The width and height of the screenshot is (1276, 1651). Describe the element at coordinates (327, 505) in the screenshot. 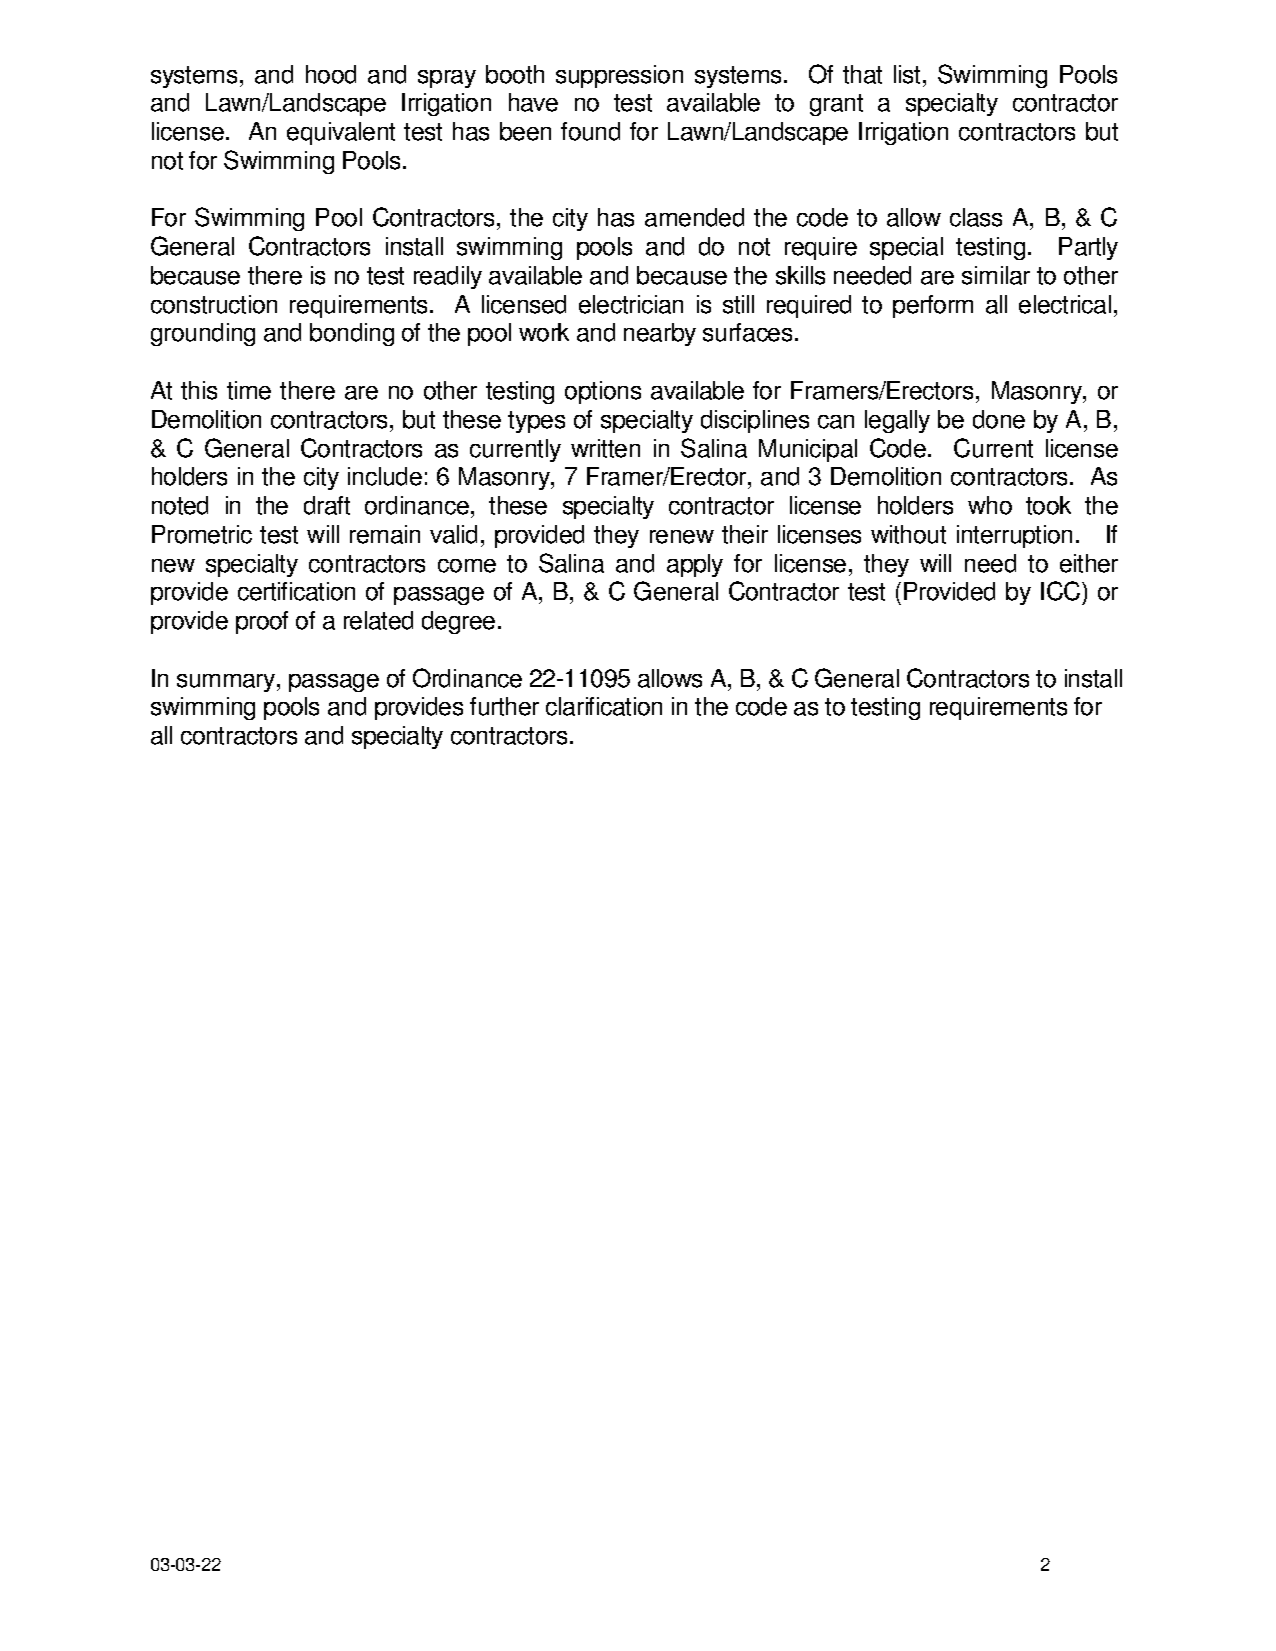

I see `draft` at that location.
